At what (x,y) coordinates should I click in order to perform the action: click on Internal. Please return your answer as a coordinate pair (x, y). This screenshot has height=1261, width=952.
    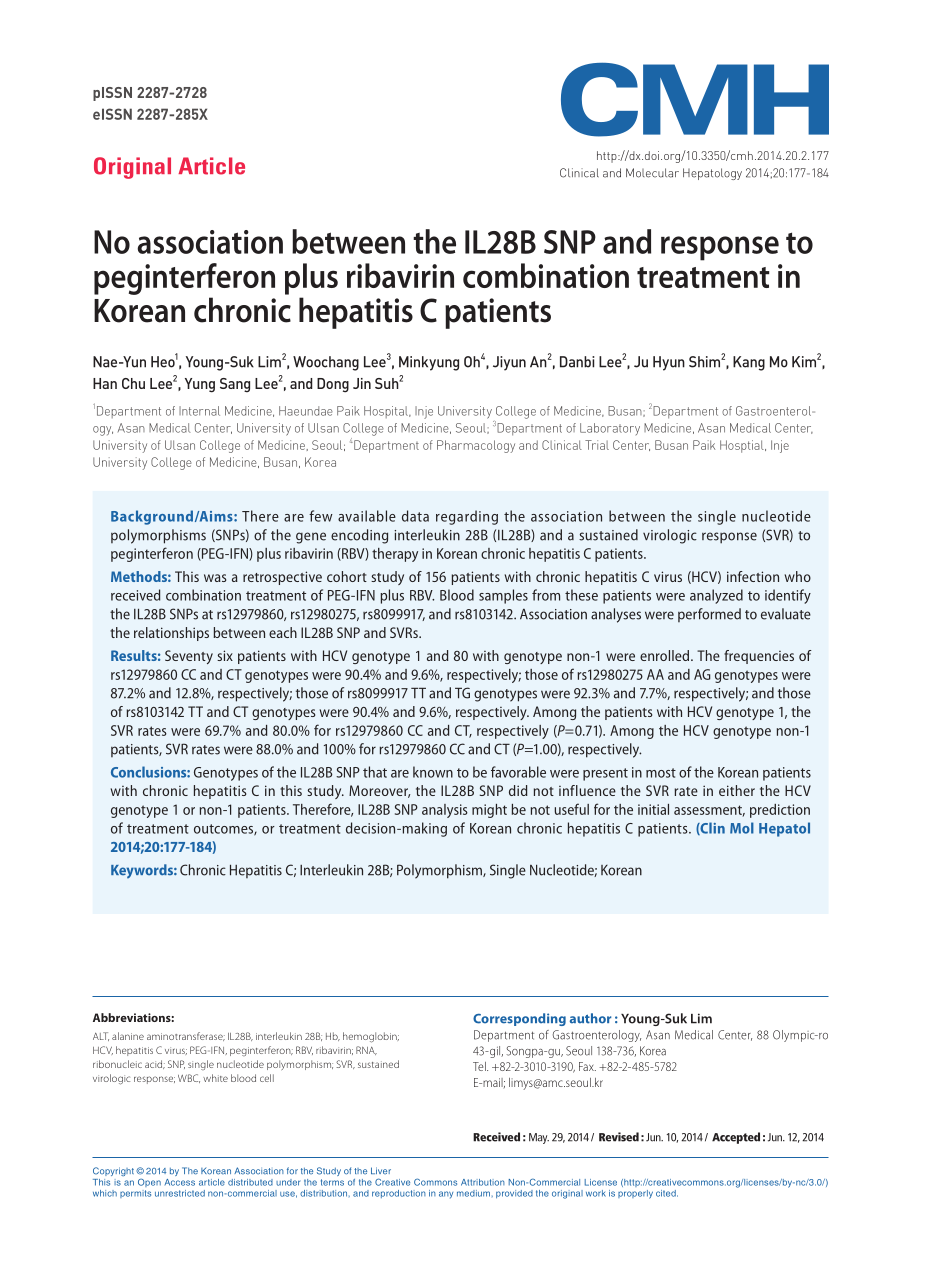
    Looking at the image, I should click on (199, 411).
